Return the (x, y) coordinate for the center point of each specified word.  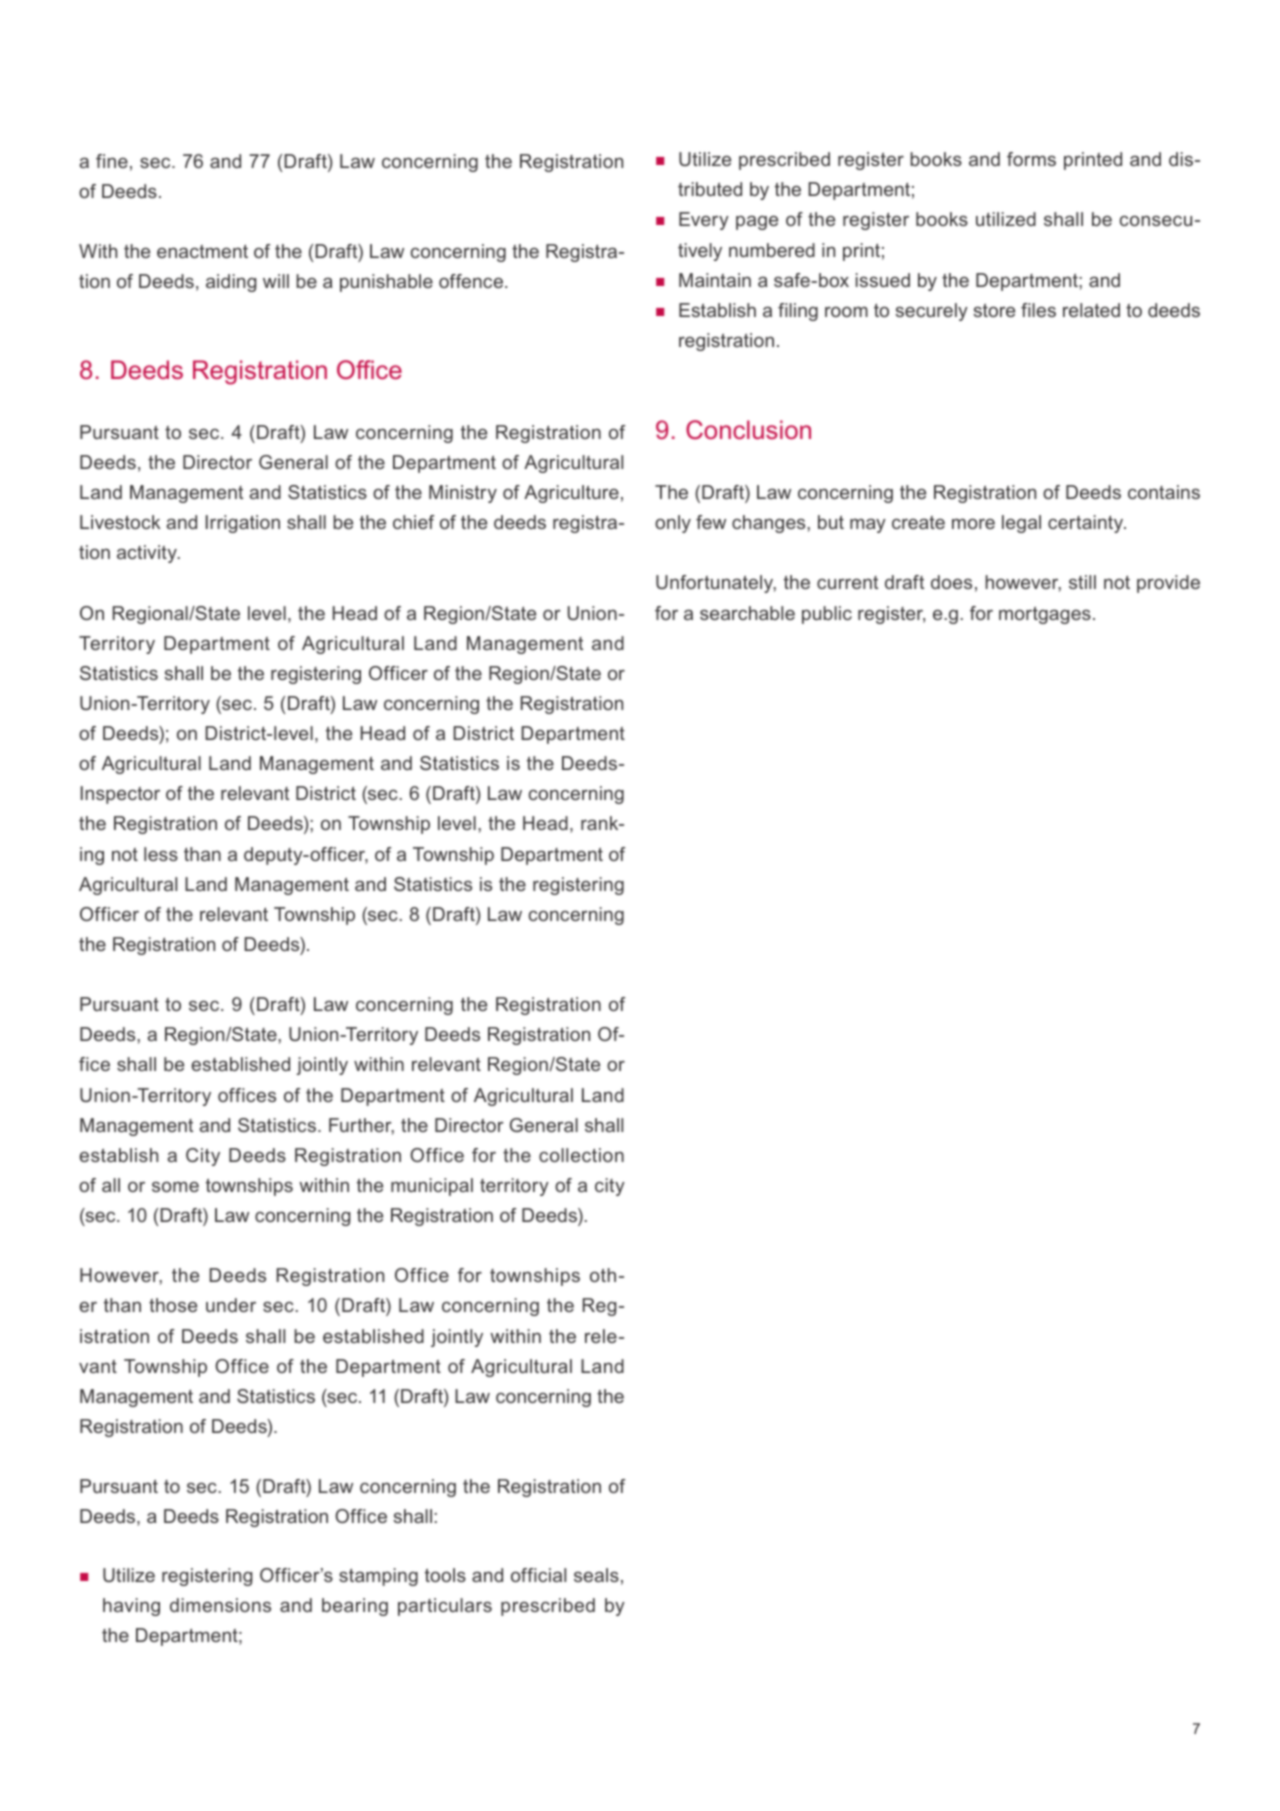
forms (1031, 159)
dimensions (220, 1605)
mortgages (1045, 615)
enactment (202, 251)
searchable (747, 613)
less (161, 854)
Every (704, 221)
